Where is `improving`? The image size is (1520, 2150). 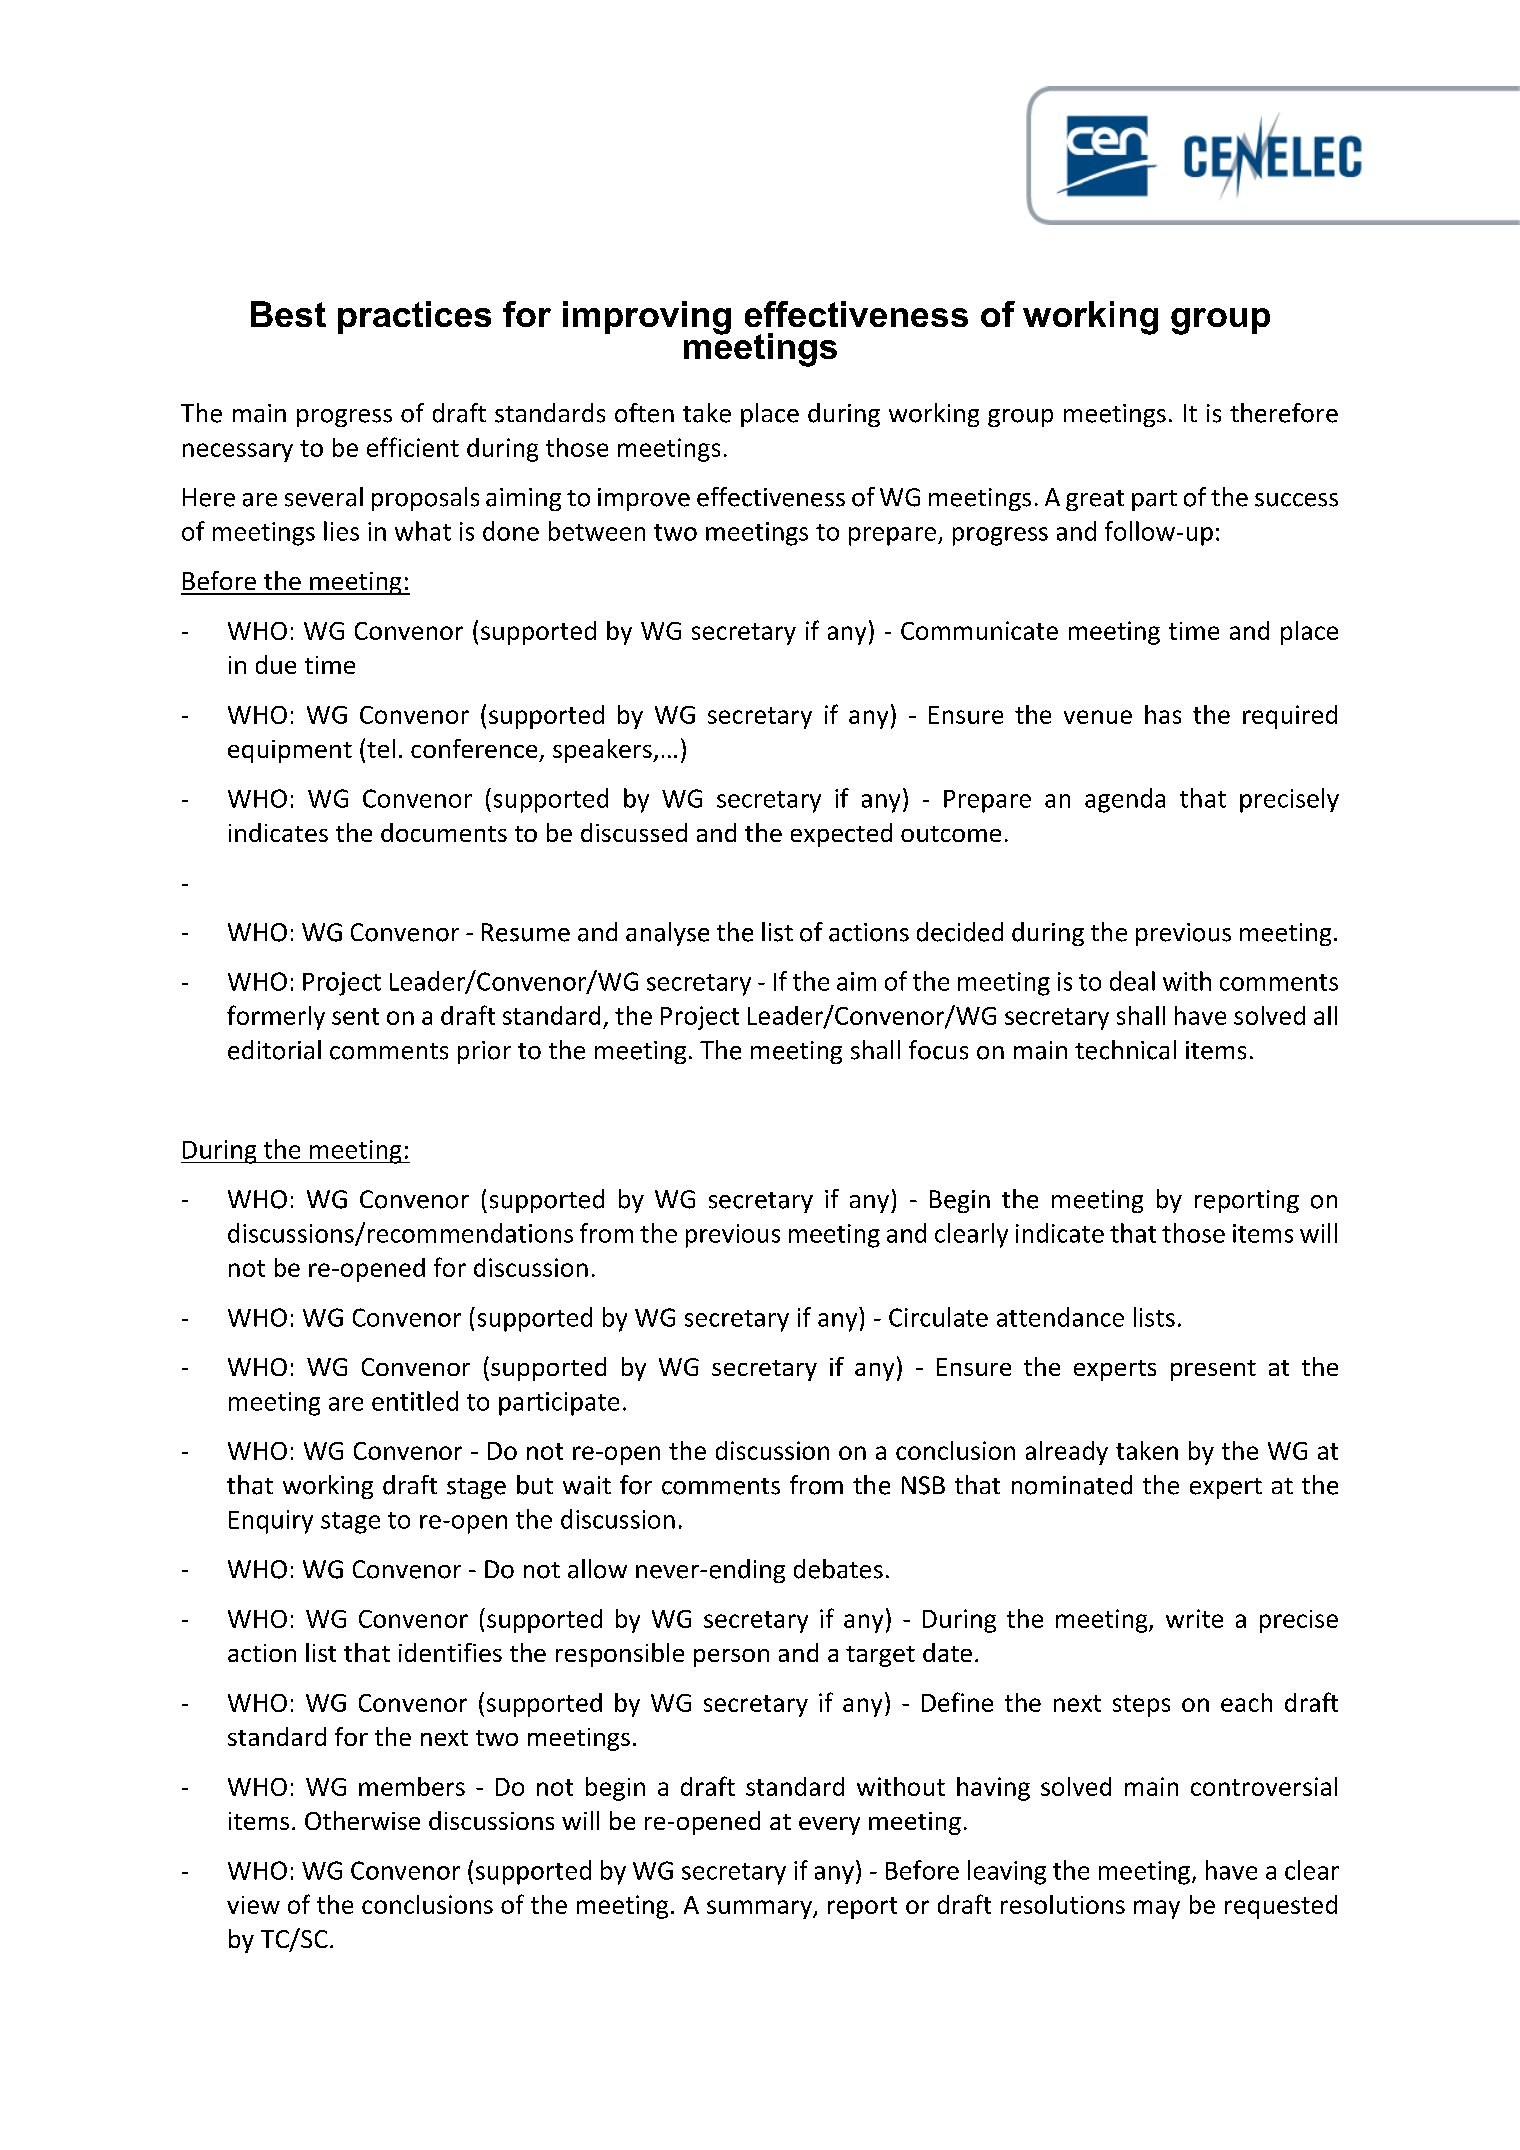
improving is located at coordinates (647, 318).
